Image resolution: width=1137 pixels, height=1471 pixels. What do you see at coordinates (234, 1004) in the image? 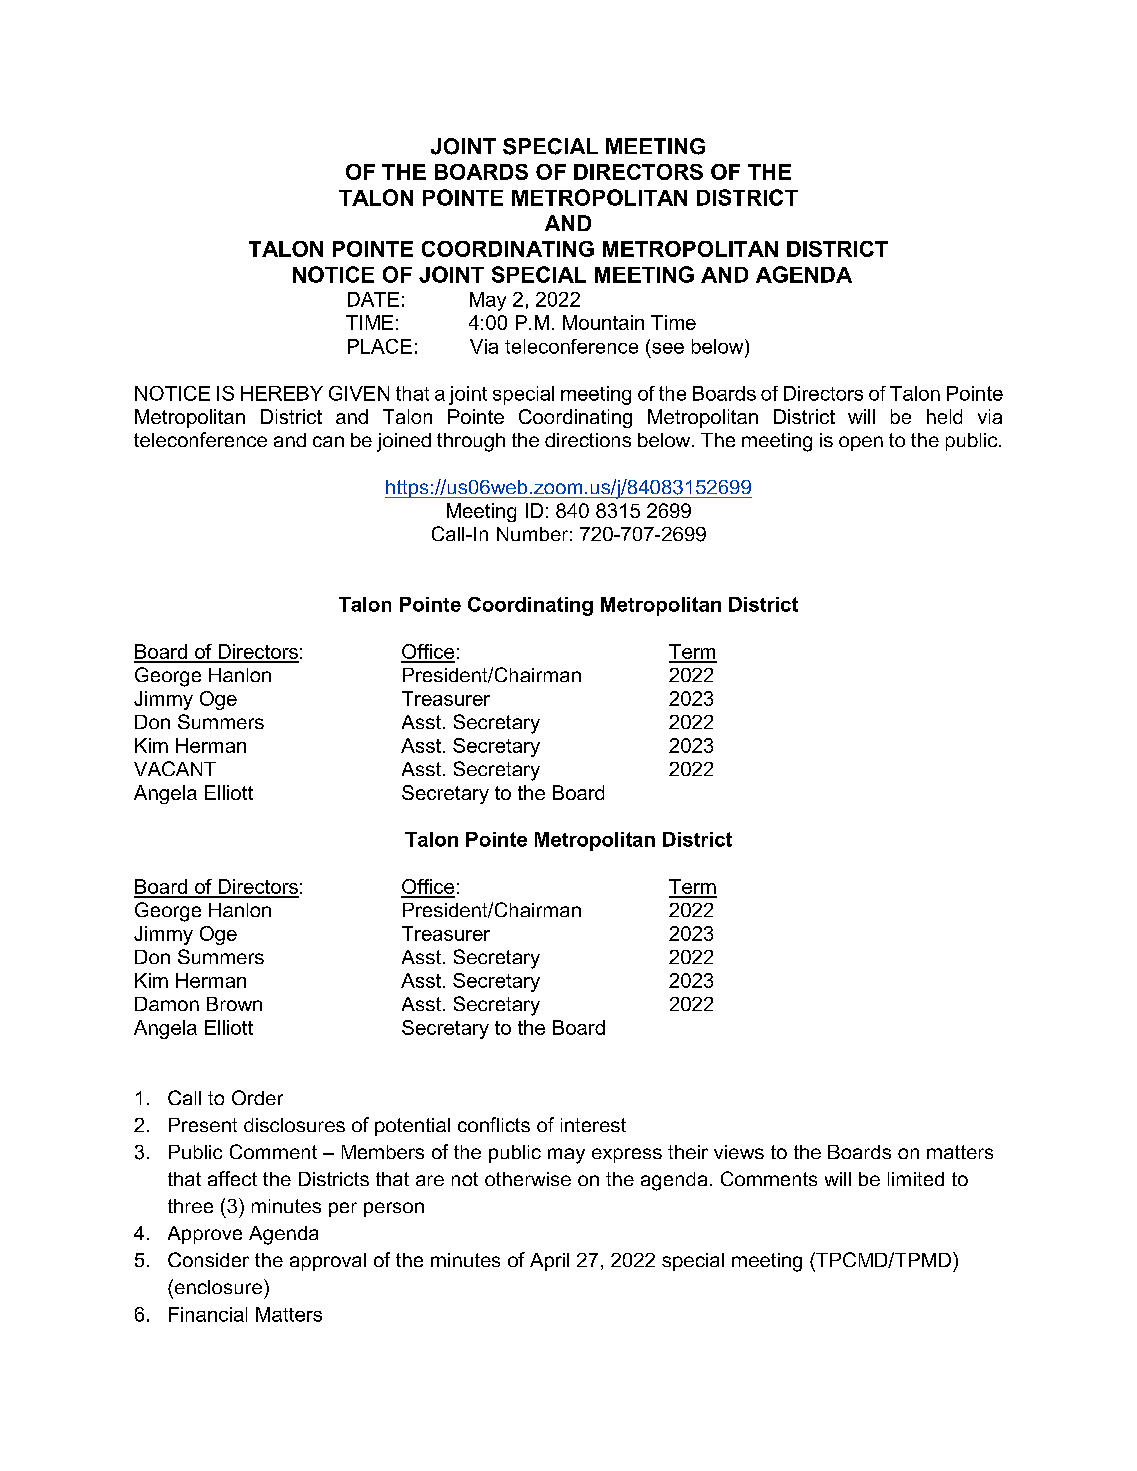
I see `Brown` at bounding box center [234, 1004].
